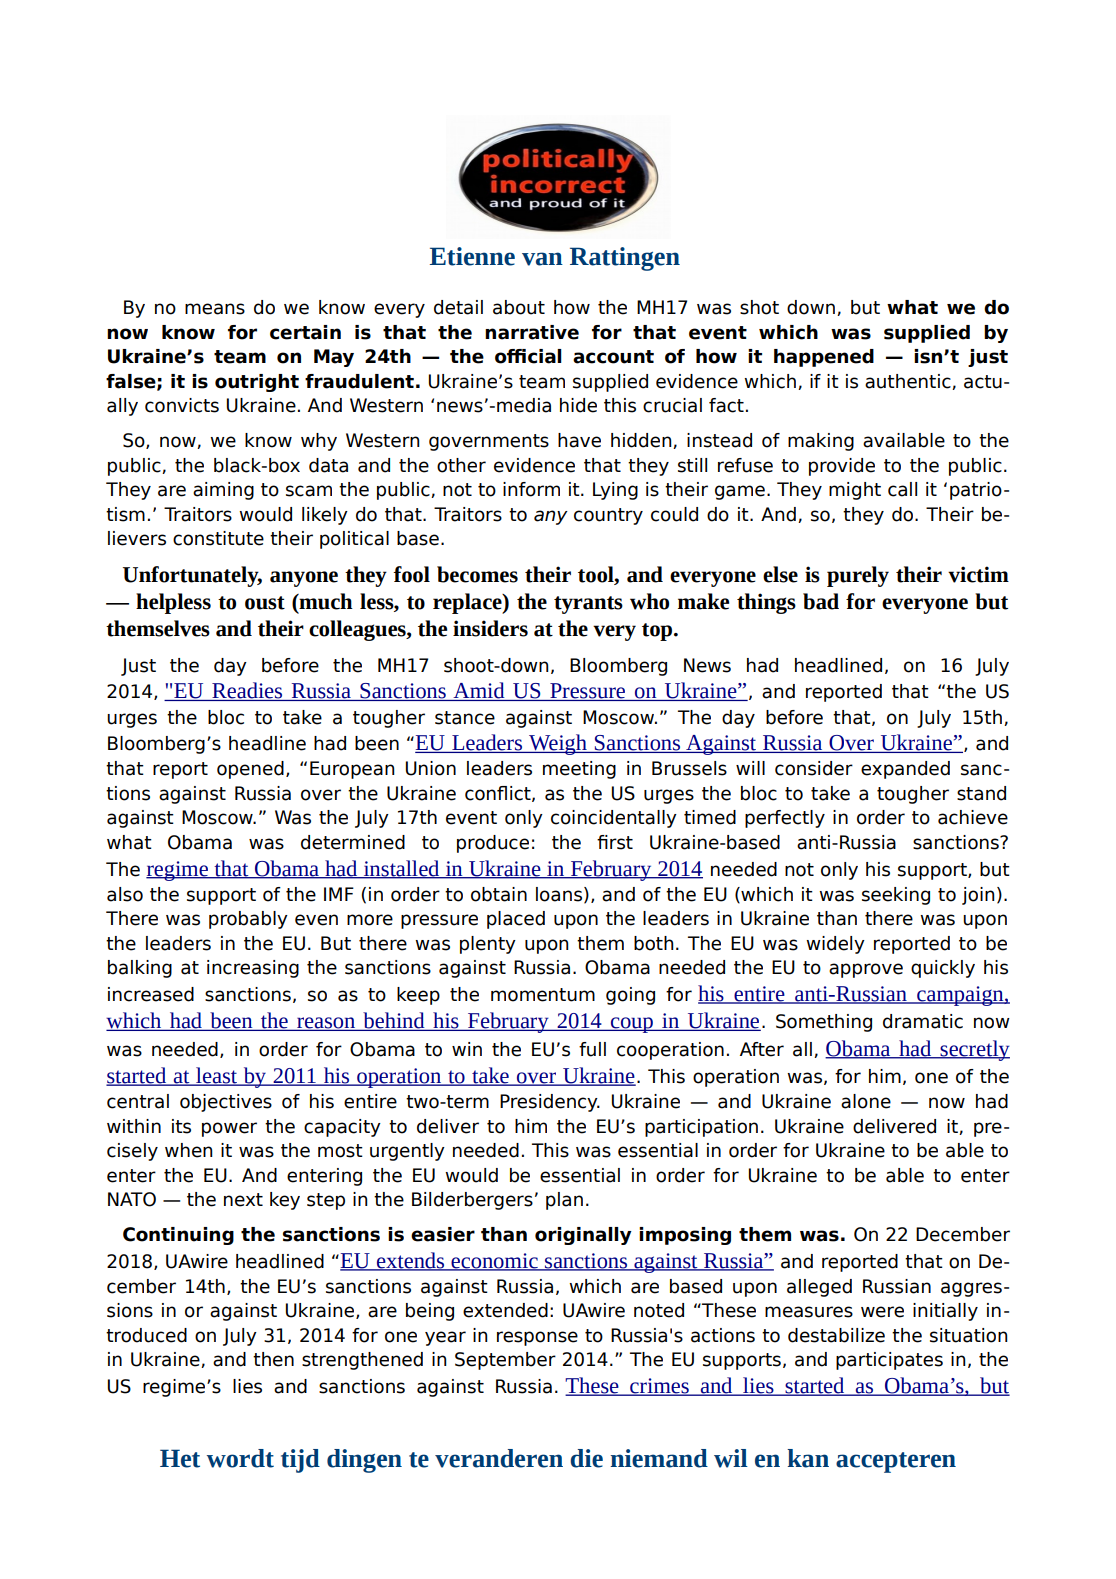  What do you see at coordinates (866, 1101) in the page?
I see `alone` at bounding box center [866, 1101].
